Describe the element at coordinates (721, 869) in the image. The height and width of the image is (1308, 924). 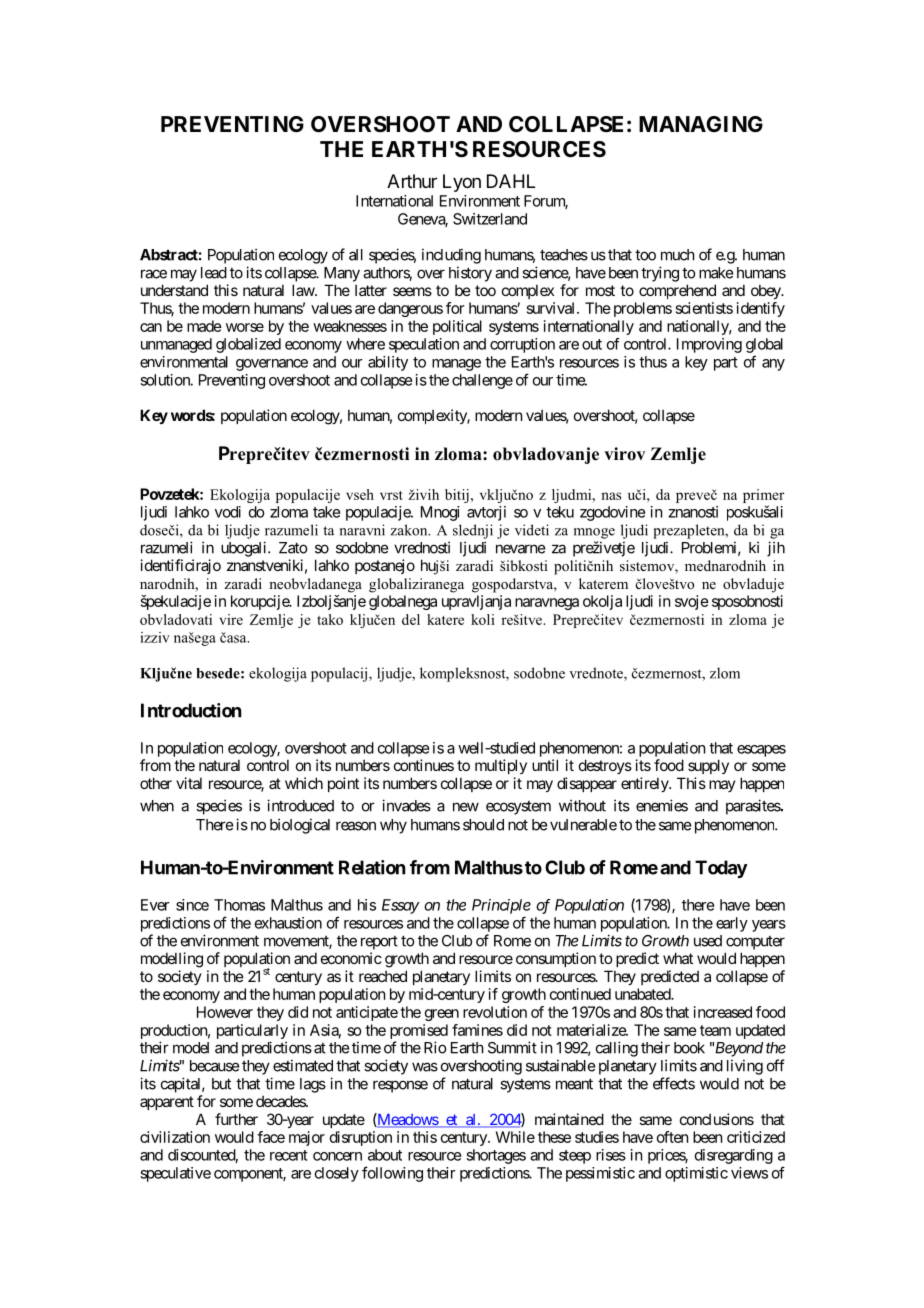
I see `Today` at that location.
